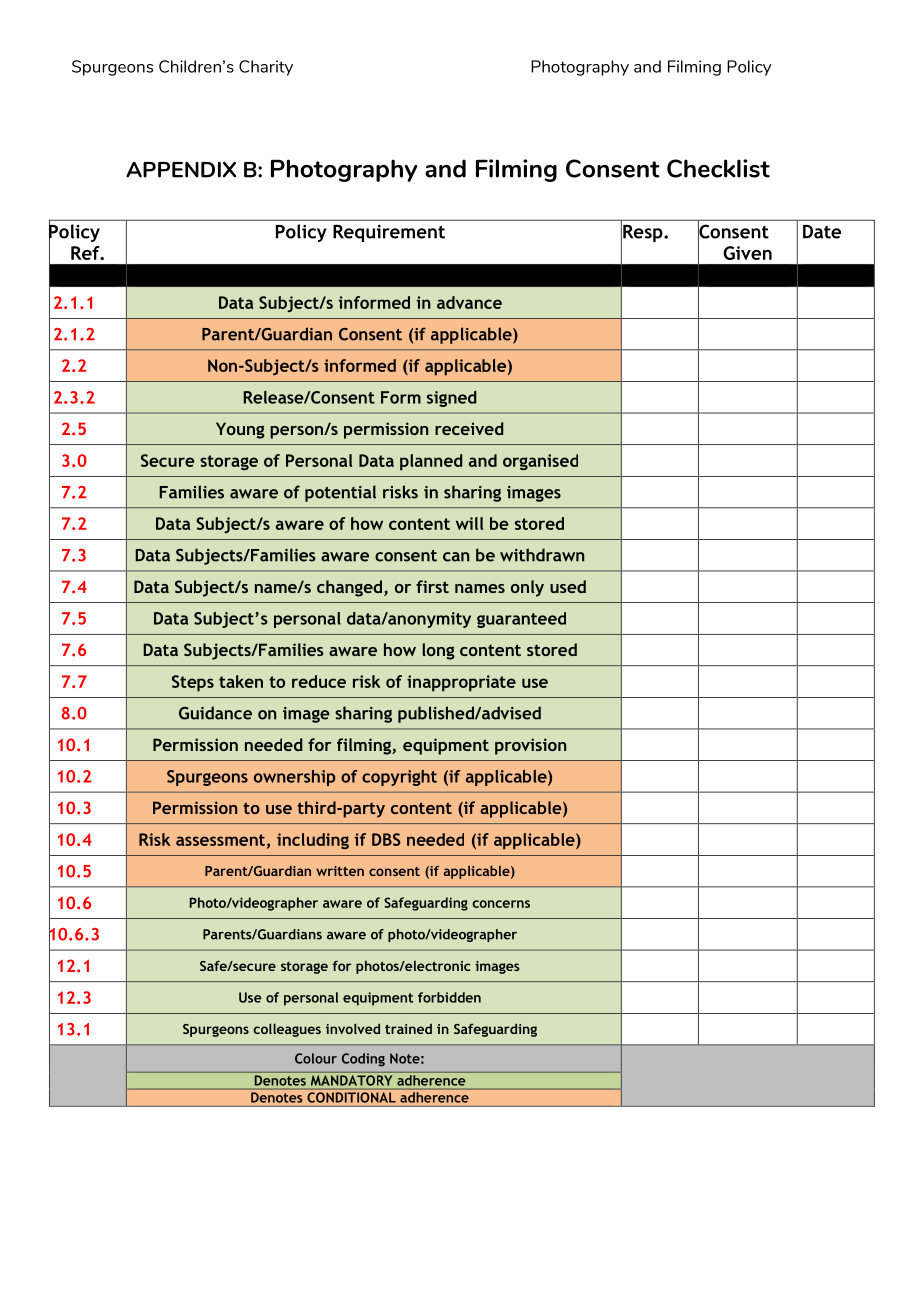  What do you see at coordinates (287, 1030) in the document?
I see `colleagues` at bounding box center [287, 1030].
